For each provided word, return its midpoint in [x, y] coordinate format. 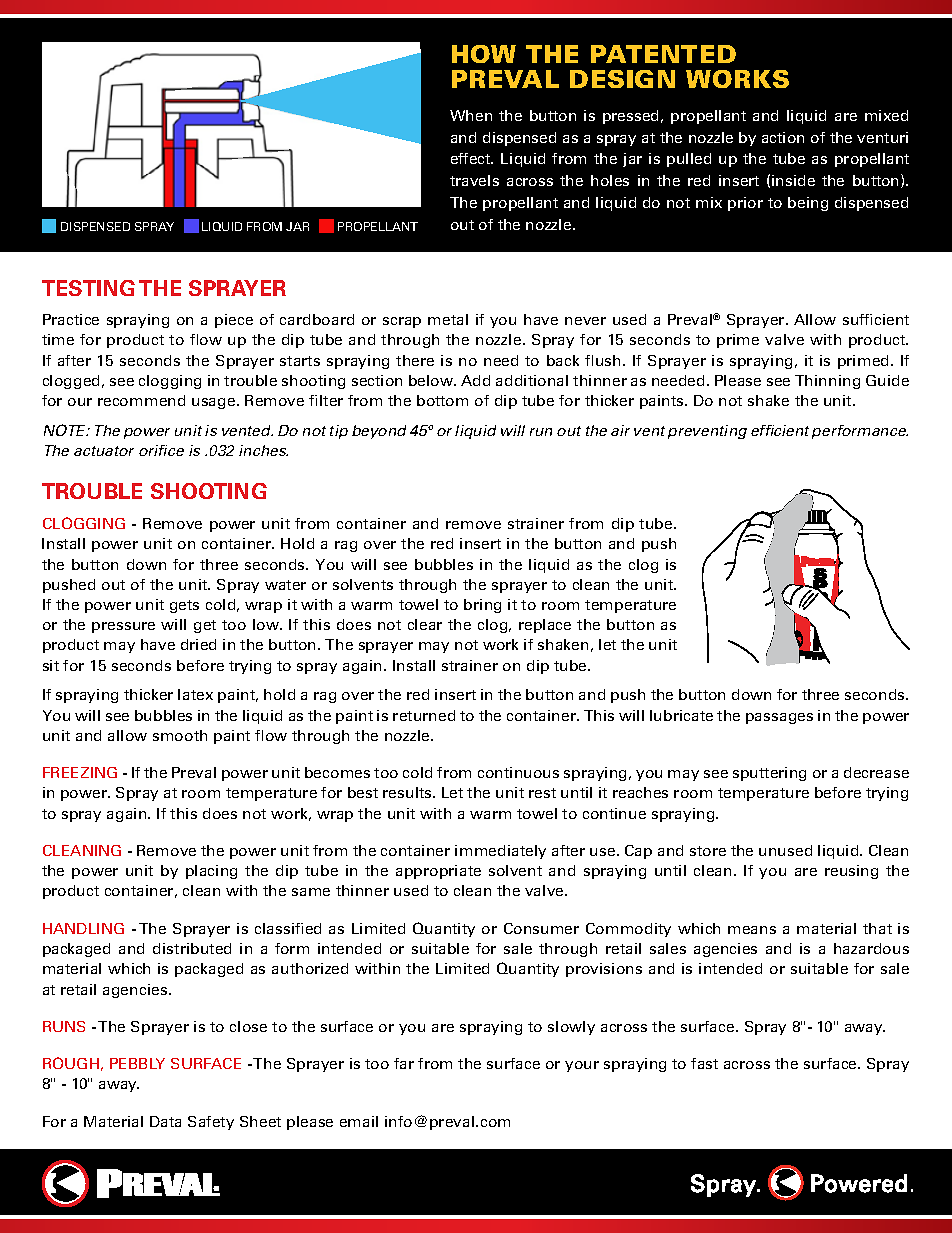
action [783, 137]
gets [184, 606]
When [471, 115]
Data [165, 1121]
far [404, 1063]
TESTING [88, 288]
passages [779, 718]
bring [482, 606]
